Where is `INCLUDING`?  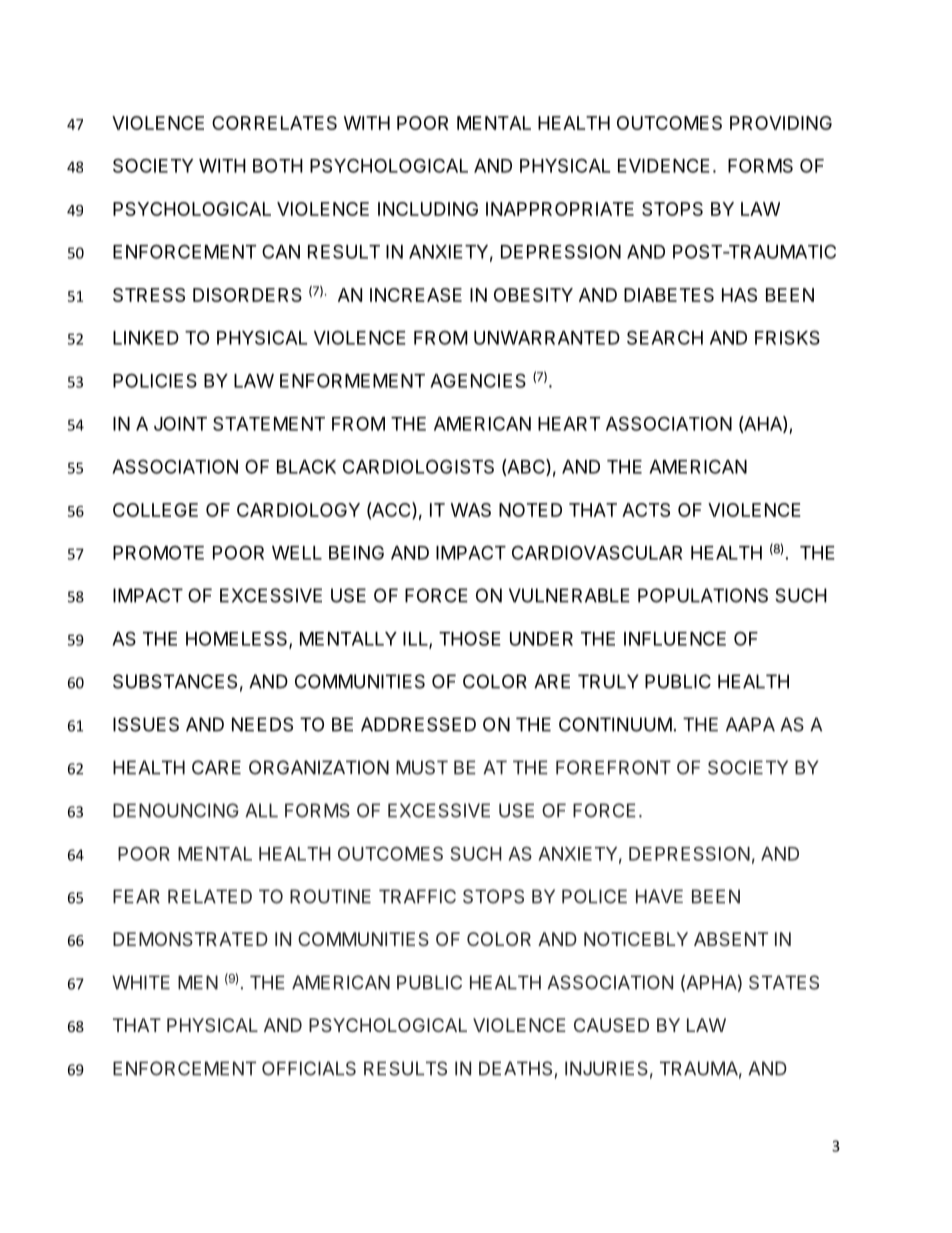
INCLUDING is located at coordinates (428, 209).
